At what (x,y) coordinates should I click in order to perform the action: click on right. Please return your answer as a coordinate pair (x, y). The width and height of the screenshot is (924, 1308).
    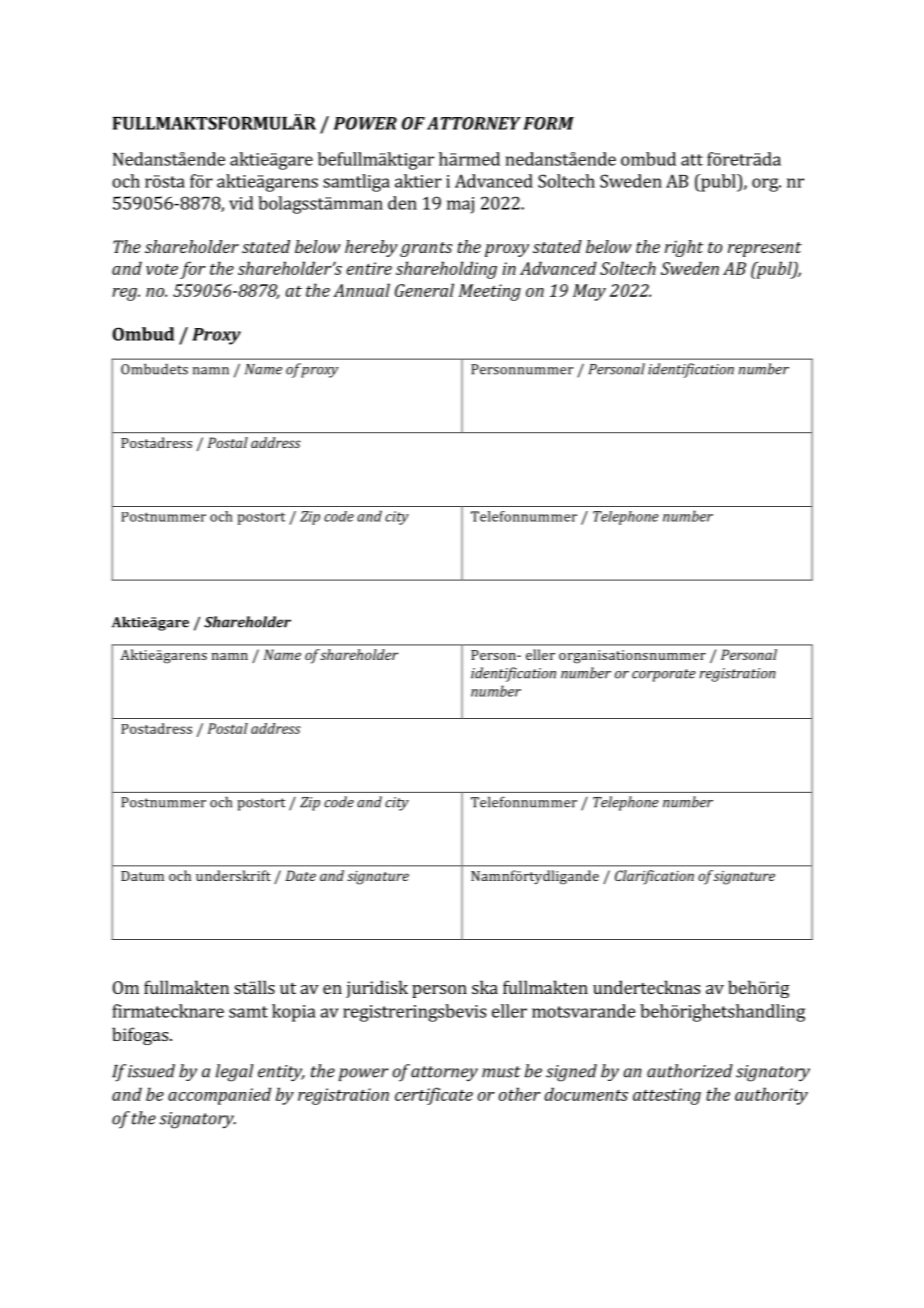
    Looking at the image, I should click on (684, 248).
